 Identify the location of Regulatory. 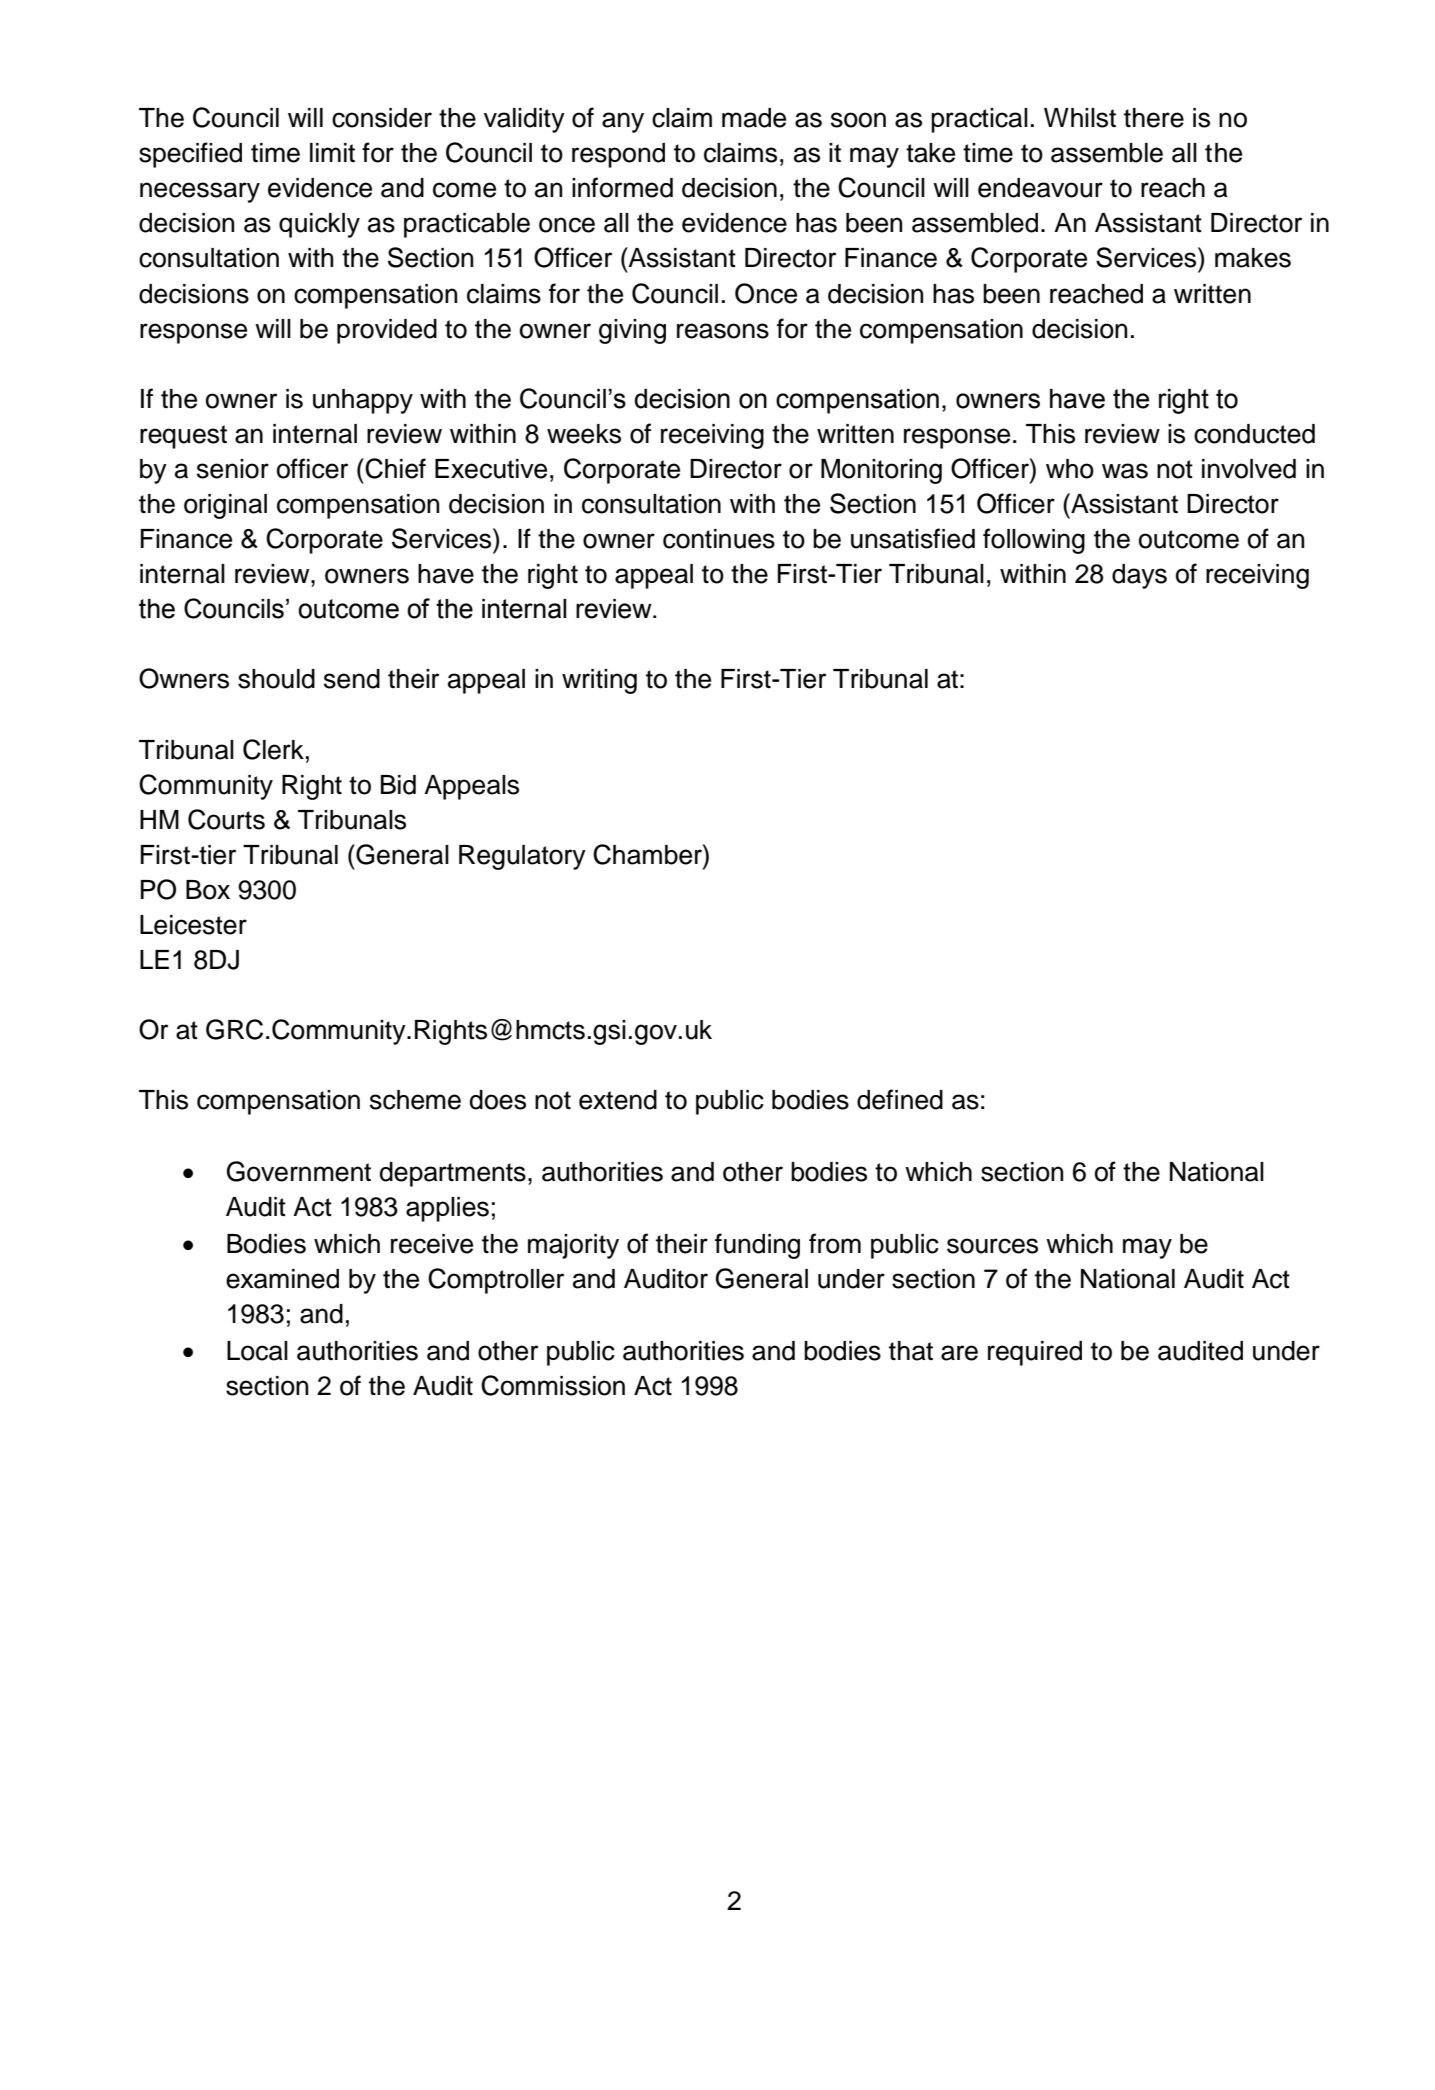
(522, 857).
